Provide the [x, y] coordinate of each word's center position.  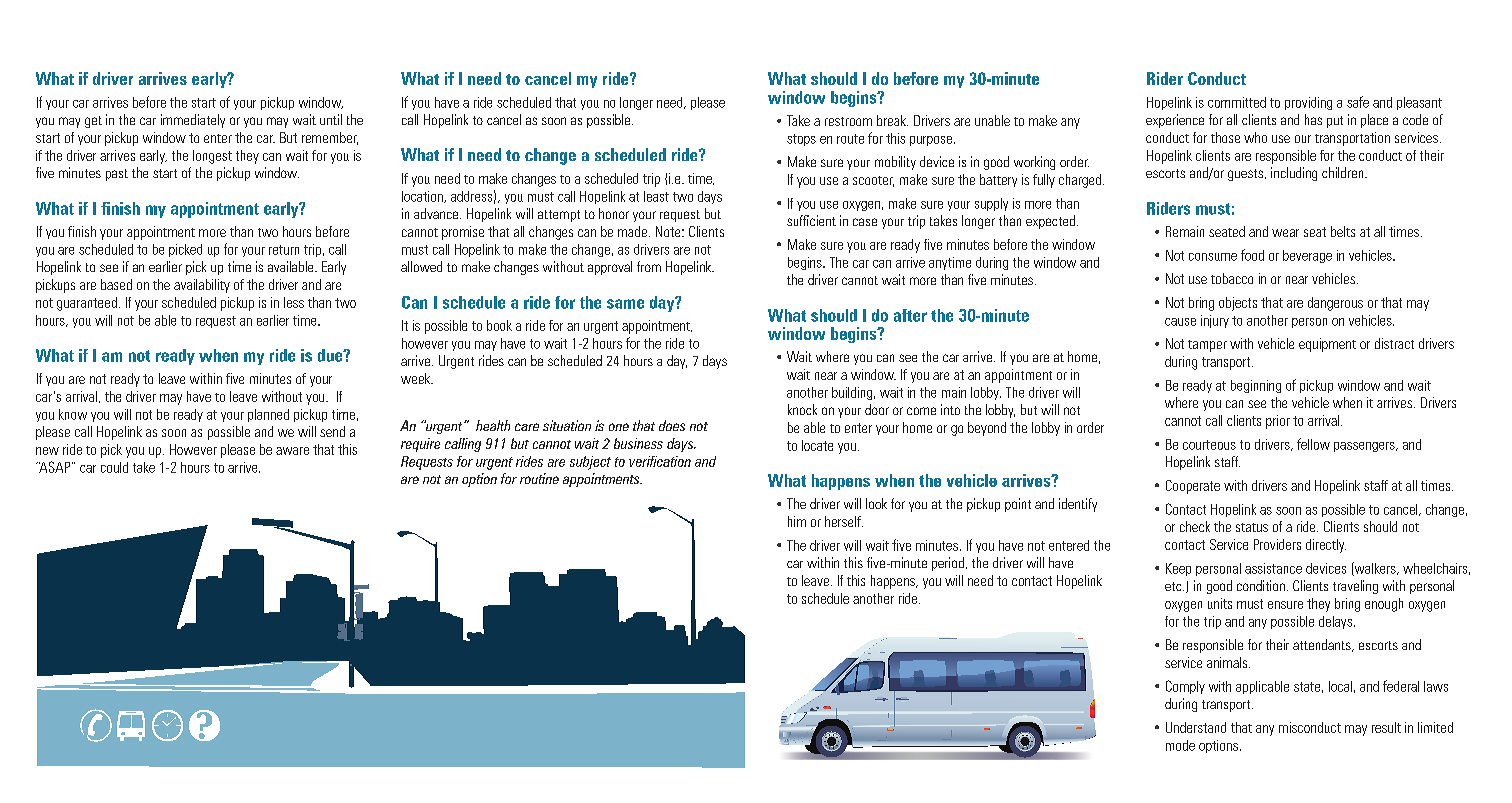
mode [1180, 745]
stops [801, 140]
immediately [193, 121]
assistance [1273, 568]
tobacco [1232, 278]
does [672, 425]
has [1313, 119]
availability [202, 286]
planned [268, 415]
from [649, 266]
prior [1278, 422]
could [114, 467]
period [948, 564]
